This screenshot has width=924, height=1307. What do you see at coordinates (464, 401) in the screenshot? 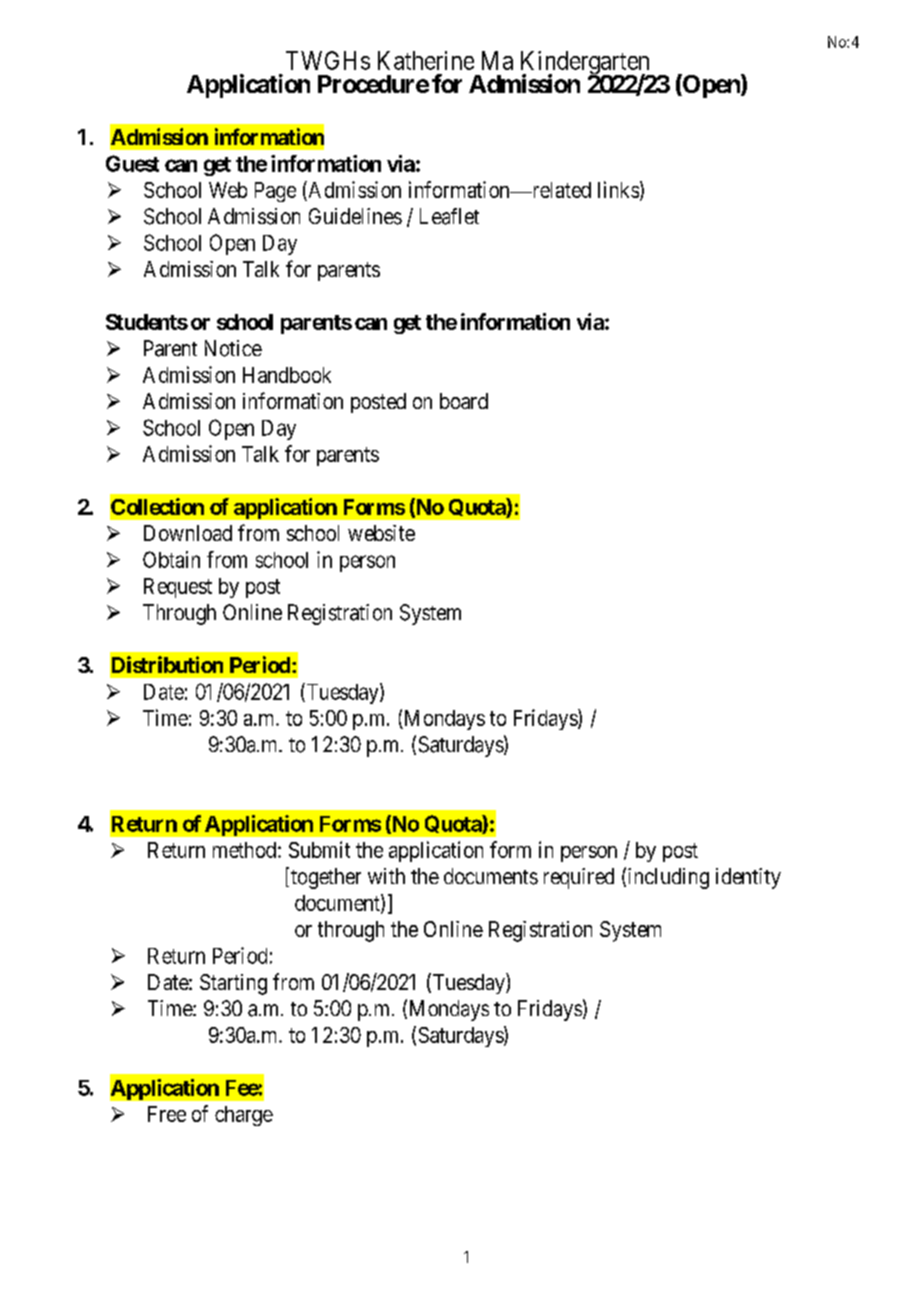
I see `board` at bounding box center [464, 401].
